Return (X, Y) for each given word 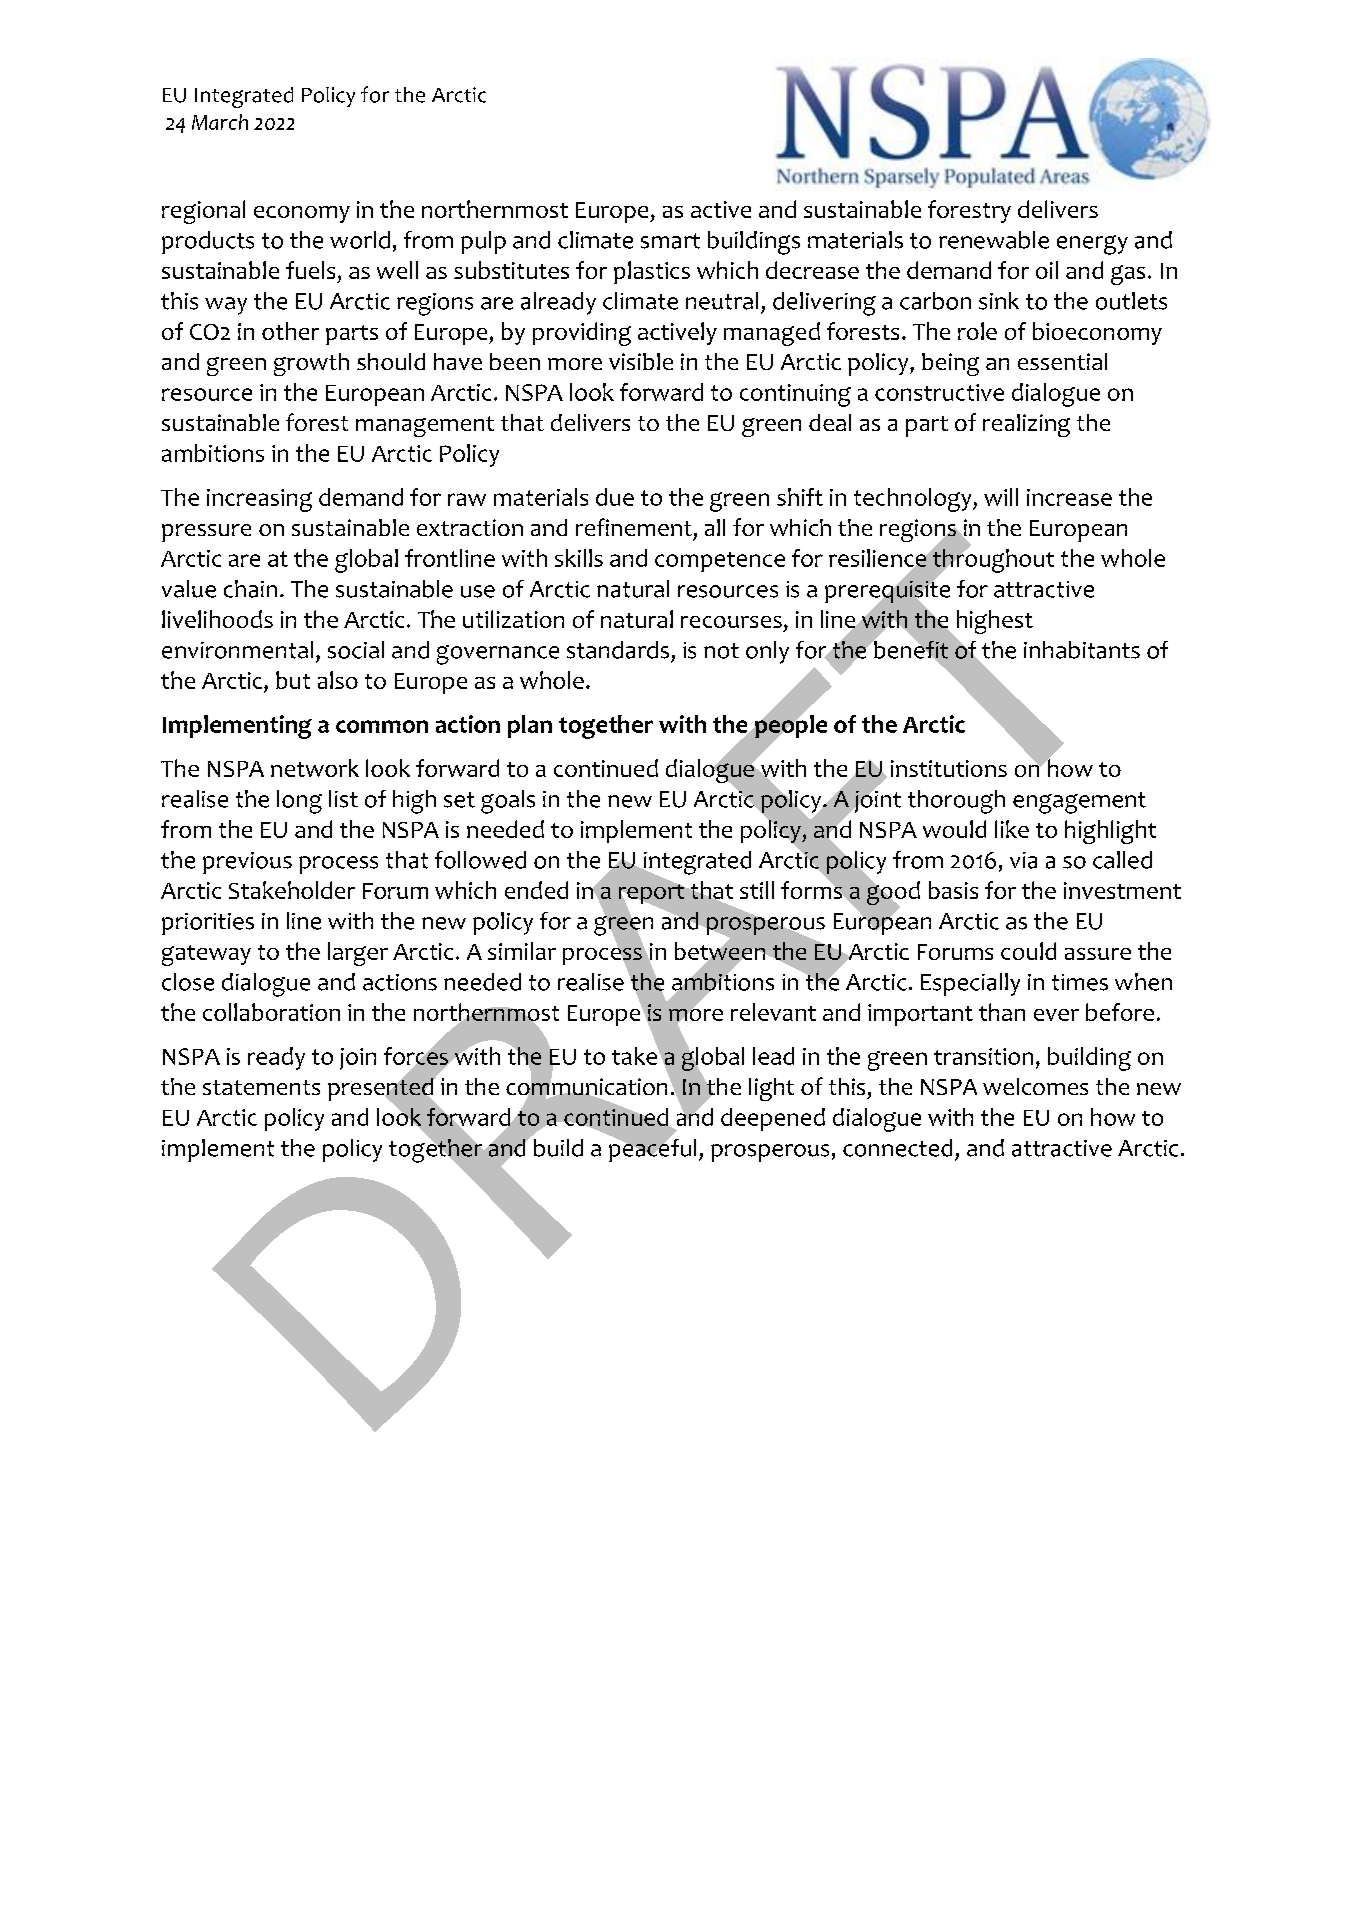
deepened (773, 1119)
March (220, 122)
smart (670, 241)
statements (261, 1087)
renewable (994, 240)
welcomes (1035, 1086)
